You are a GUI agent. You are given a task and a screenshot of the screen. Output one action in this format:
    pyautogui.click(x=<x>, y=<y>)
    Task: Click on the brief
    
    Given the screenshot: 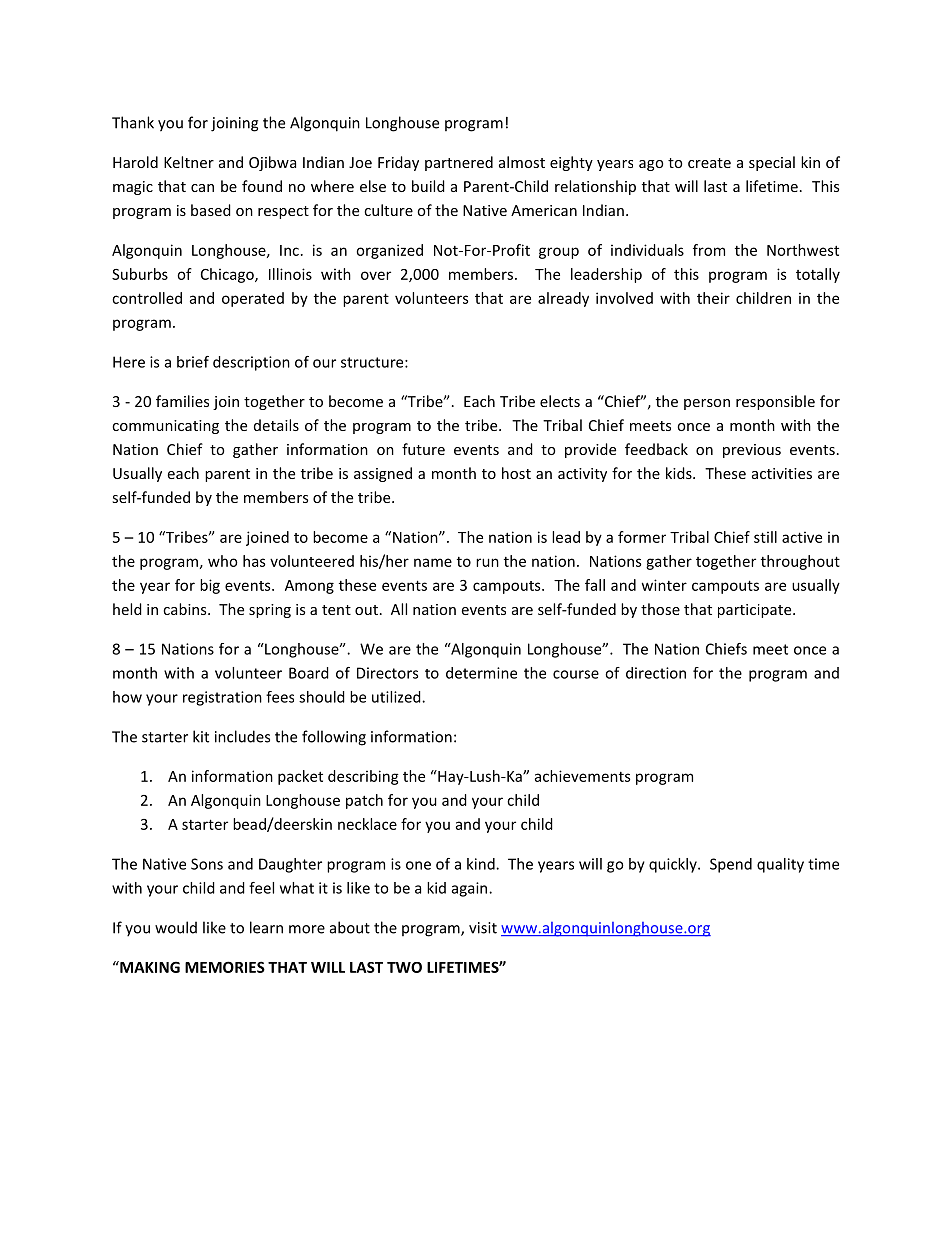 What is the action you would take?
    pyautogui.click(x=193, y=362)
